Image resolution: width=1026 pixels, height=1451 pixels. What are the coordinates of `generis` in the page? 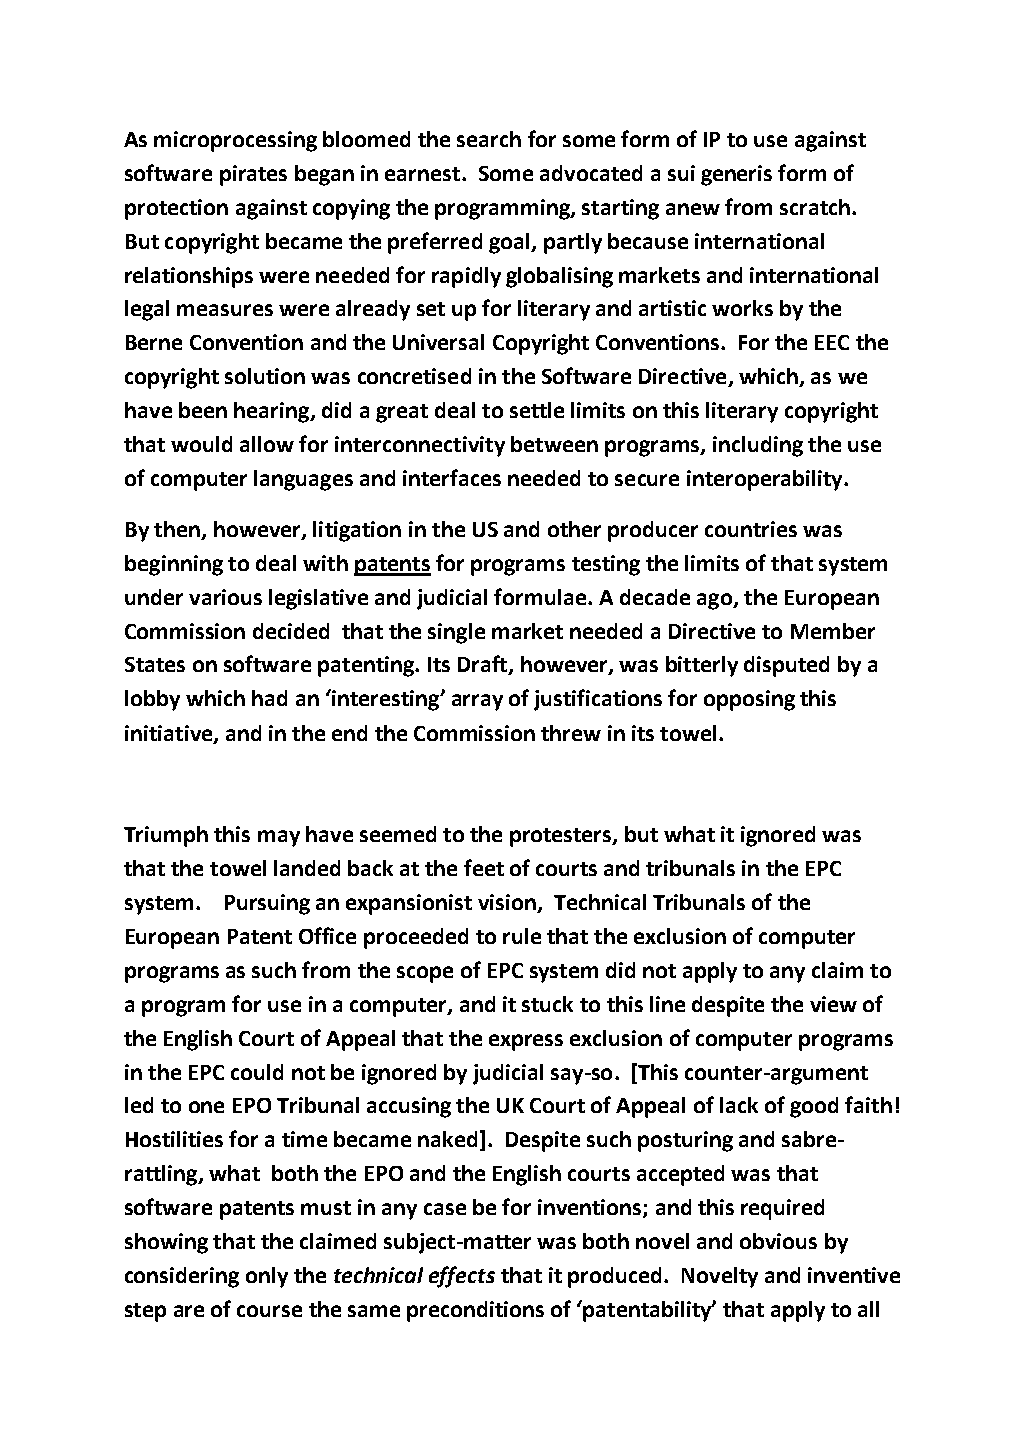 It's located at (736, 175).
